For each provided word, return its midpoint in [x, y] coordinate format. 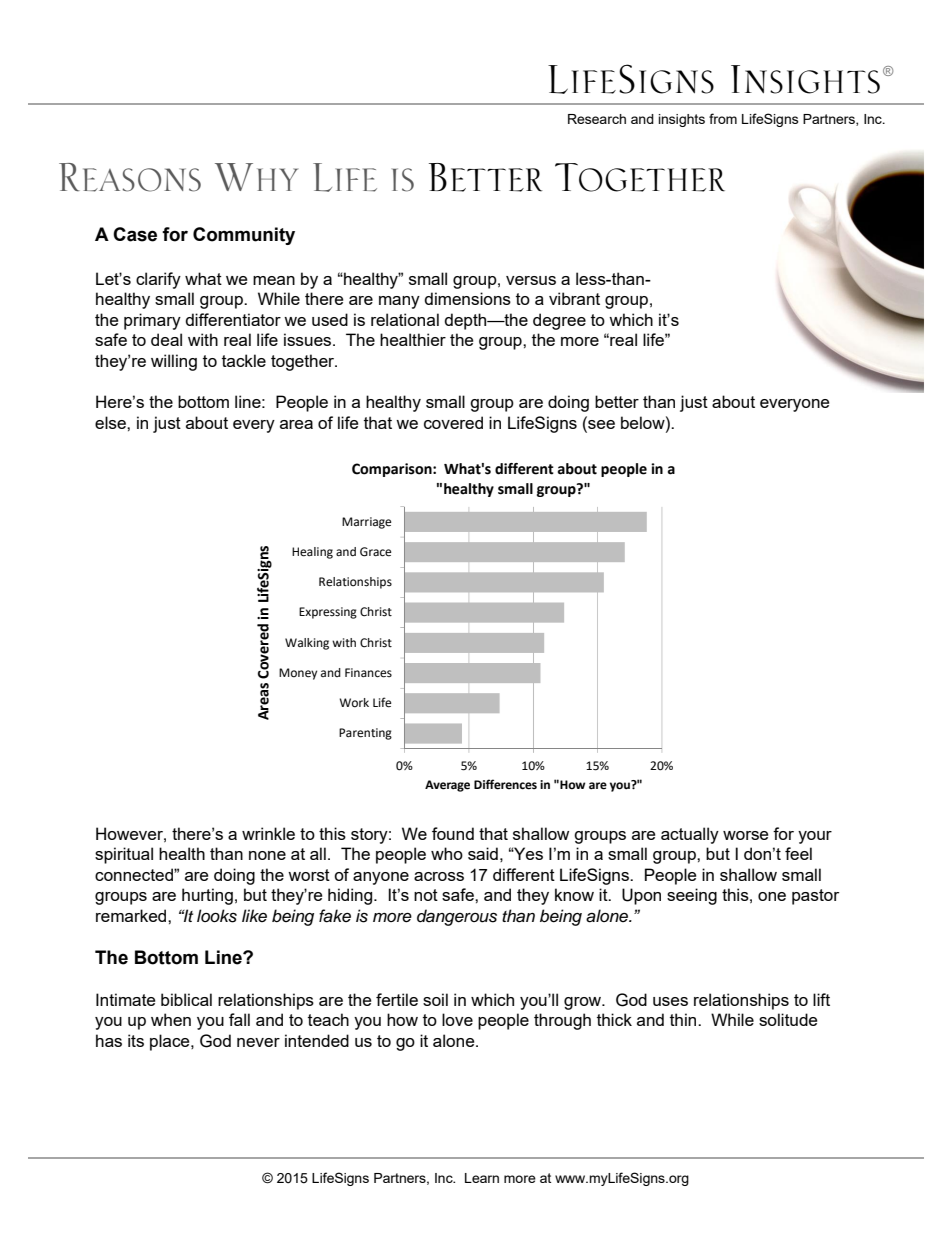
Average [447, 786]
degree [559, 321]
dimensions [467, 298]
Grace [375, 552]
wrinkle [268, 833]
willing [174, 362]
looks [217, 916]
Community [244, 236]
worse [745, 835]
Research [597, 119]
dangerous [457, 917]
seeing [692, 896]
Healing [312, 553]
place [171, 1042]
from [723, 118]
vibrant [574, 298]
